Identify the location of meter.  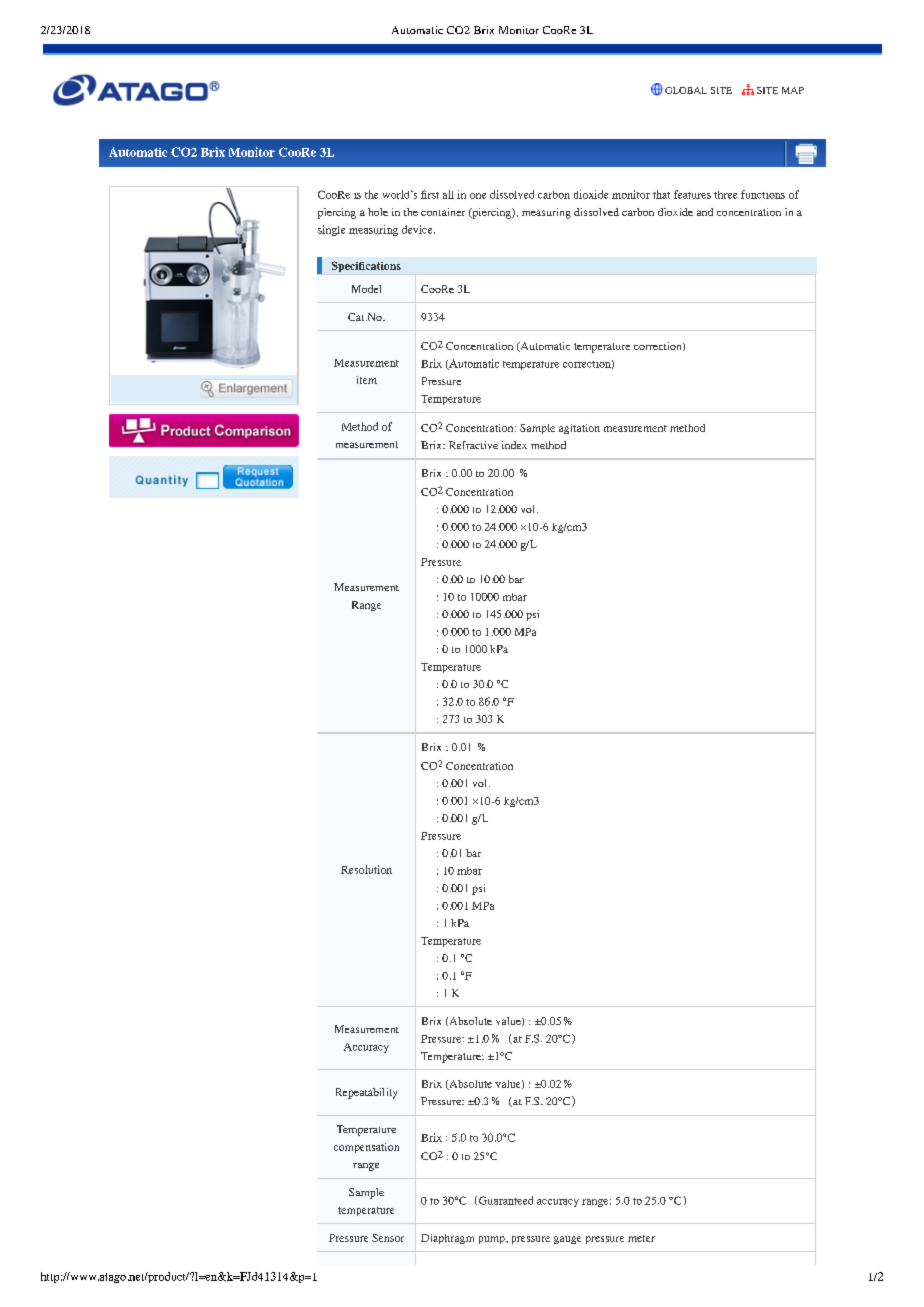
(641, 1238).
